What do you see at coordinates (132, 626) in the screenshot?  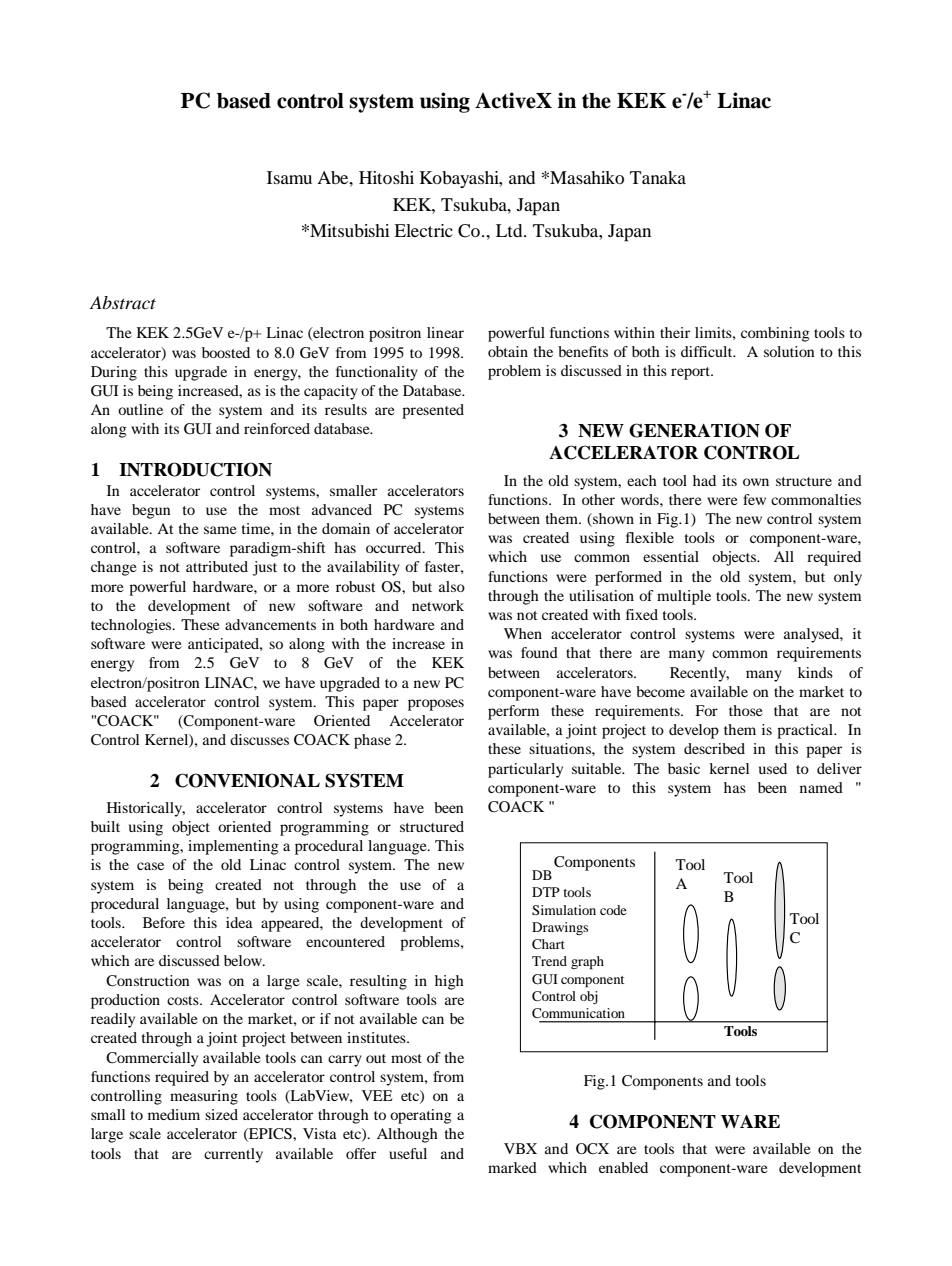 I see `technologies` at bounding box center [132, 626].
